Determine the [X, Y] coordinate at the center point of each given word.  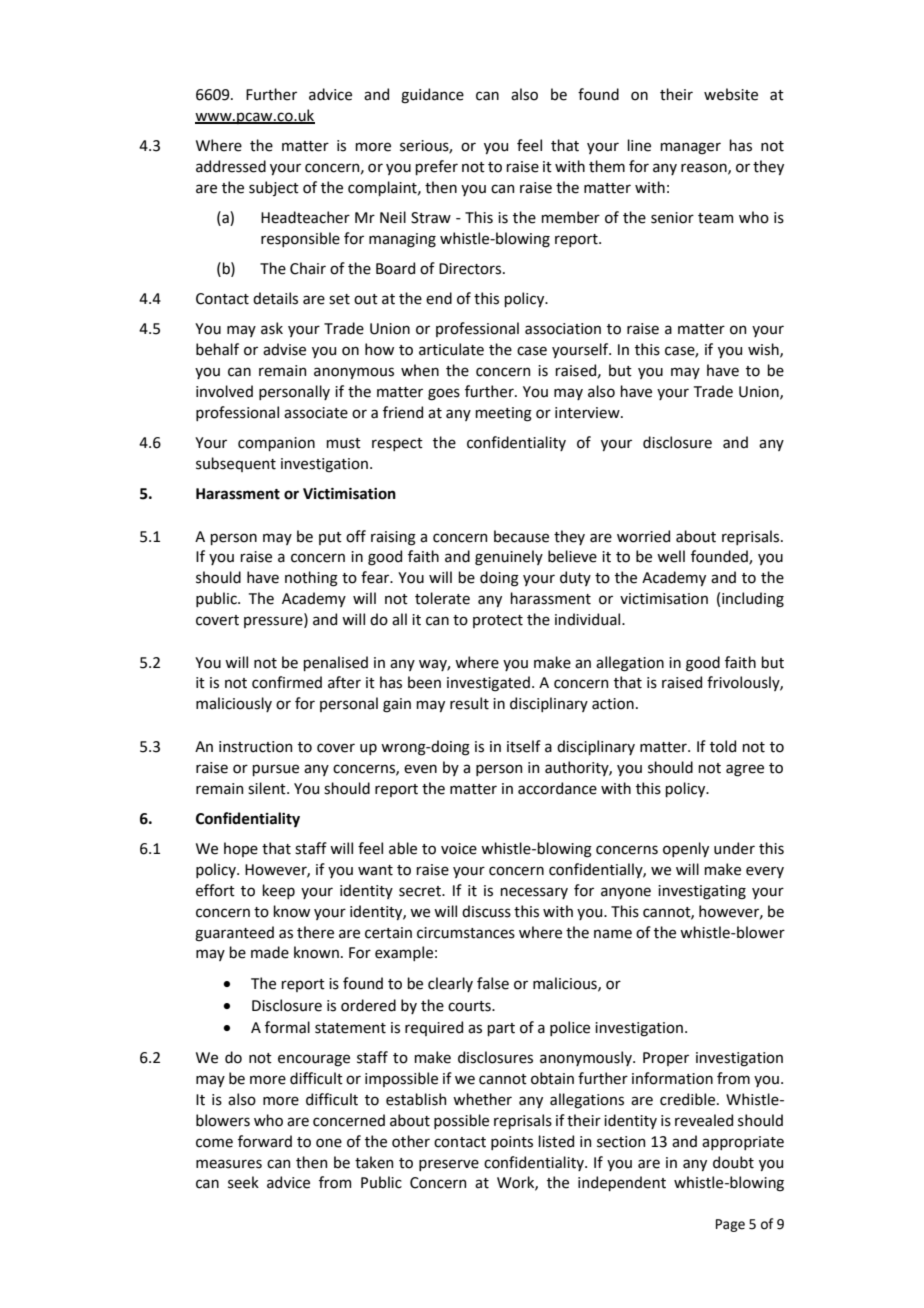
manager [690, 148]
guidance [432, 96]
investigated [488, 684]
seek [243, 1182]
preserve [449, 1165]
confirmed [287, 682]
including [753, 600]
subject [274, 188]
